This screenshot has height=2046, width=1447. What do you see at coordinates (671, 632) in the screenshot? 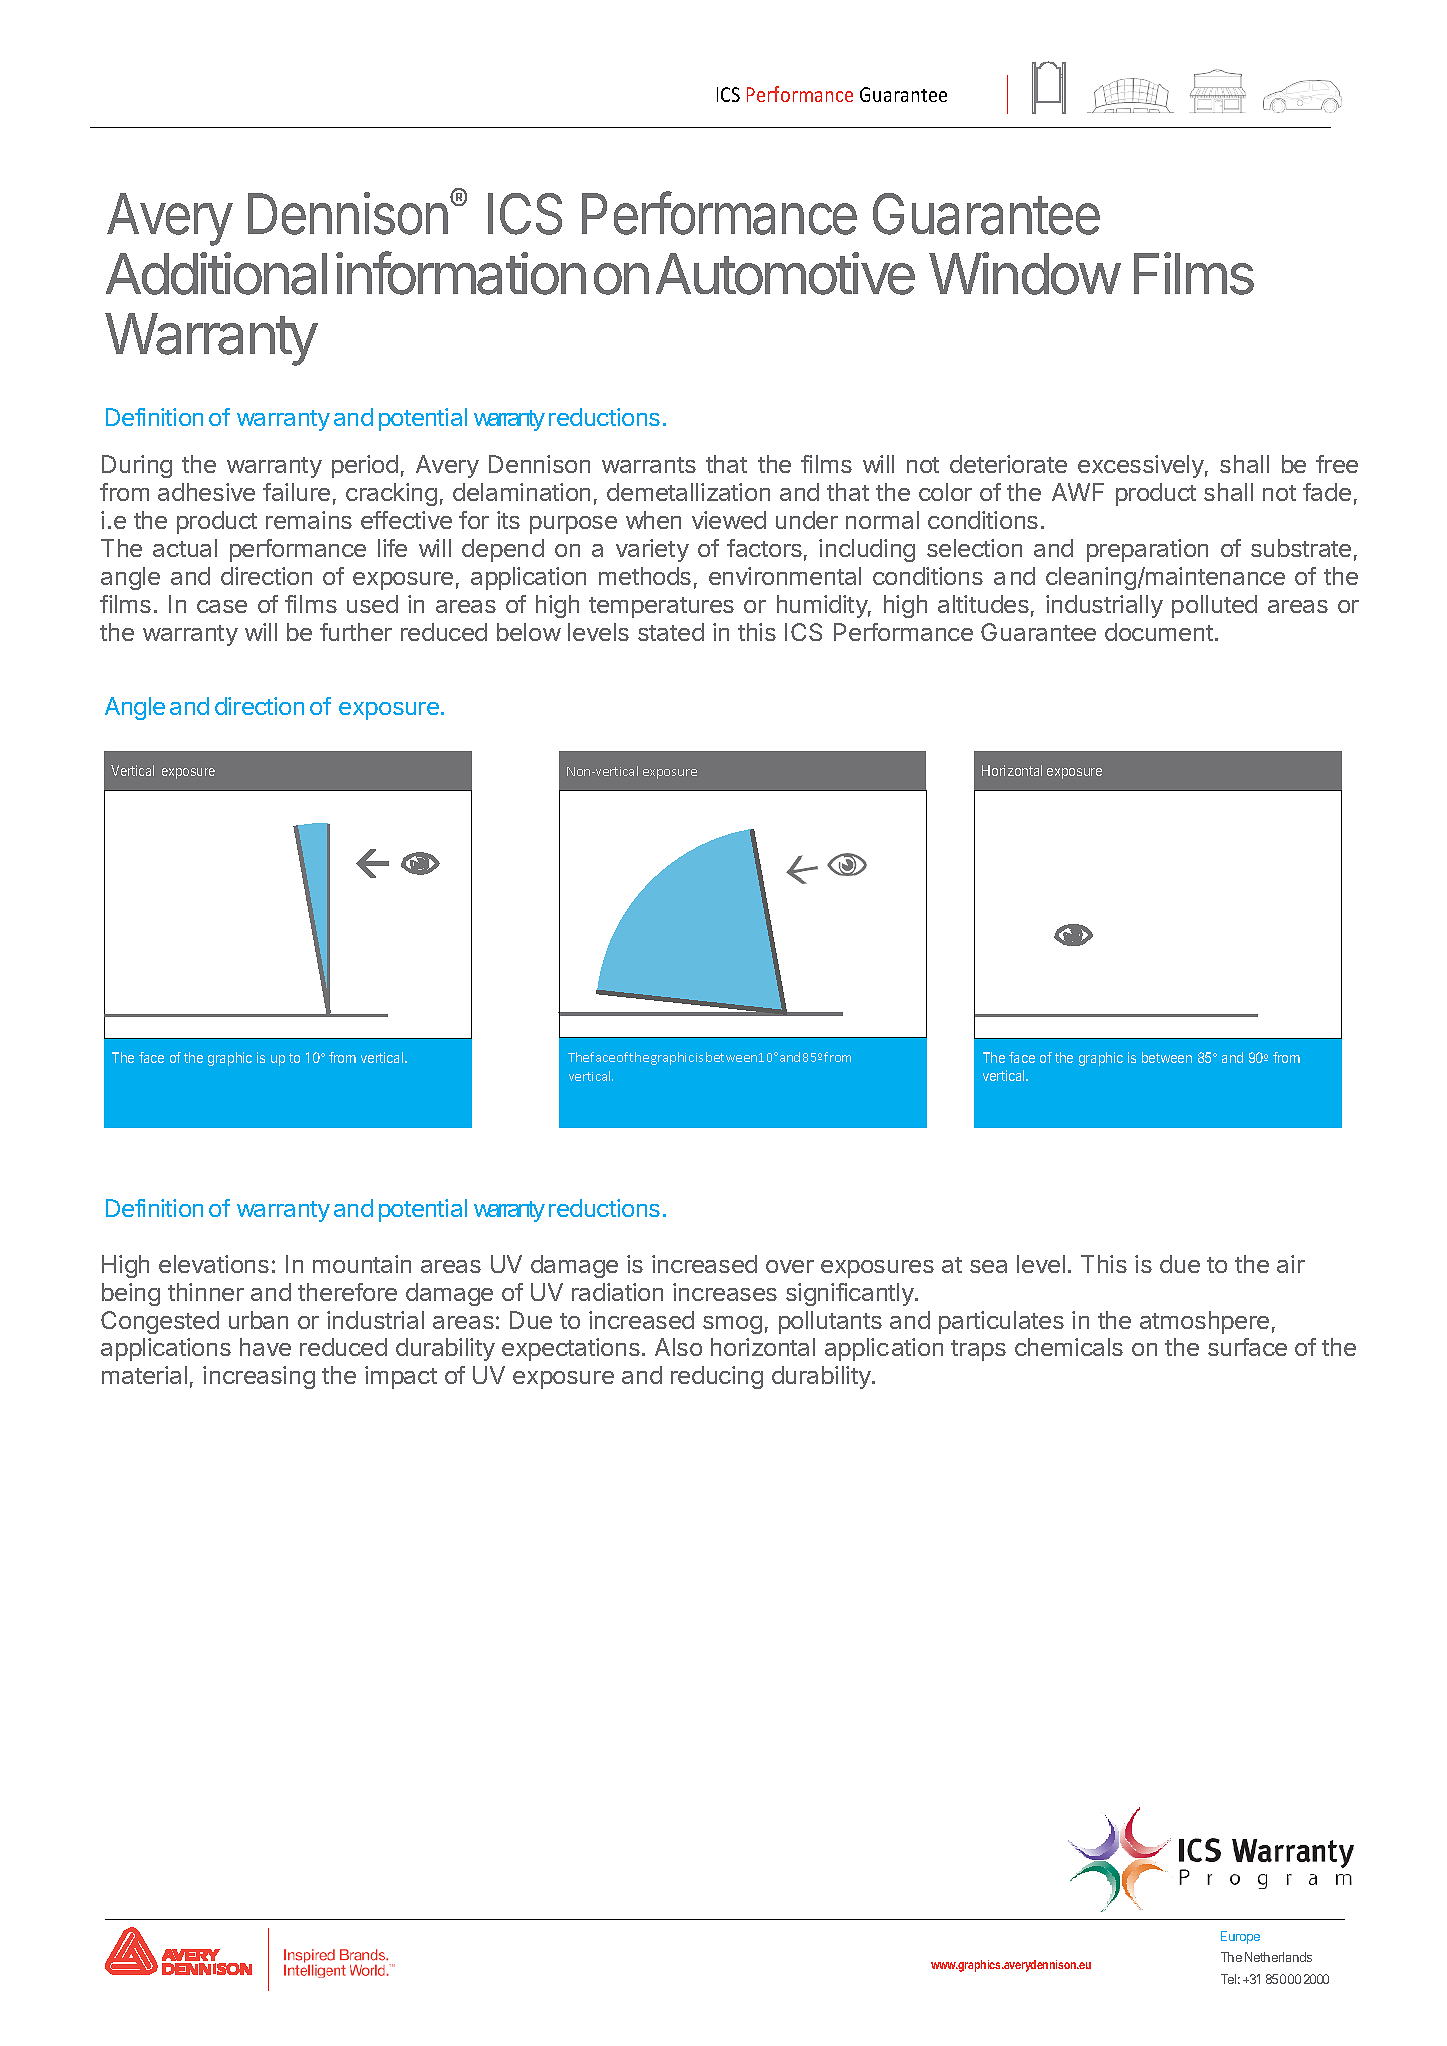
I see `stated` at bounding box center [671, 632].
